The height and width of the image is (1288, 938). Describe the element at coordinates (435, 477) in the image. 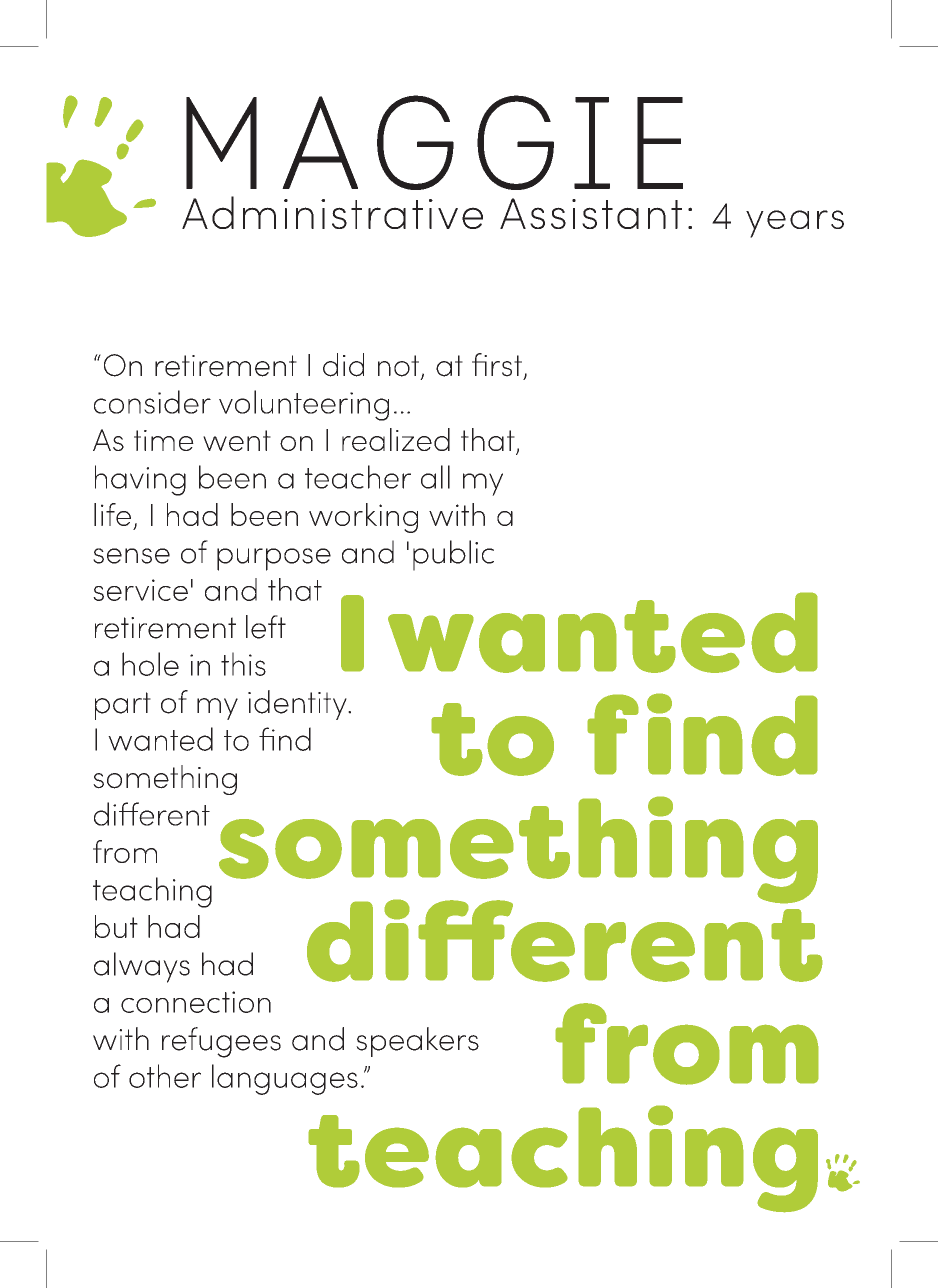

I see `all` at that location.
